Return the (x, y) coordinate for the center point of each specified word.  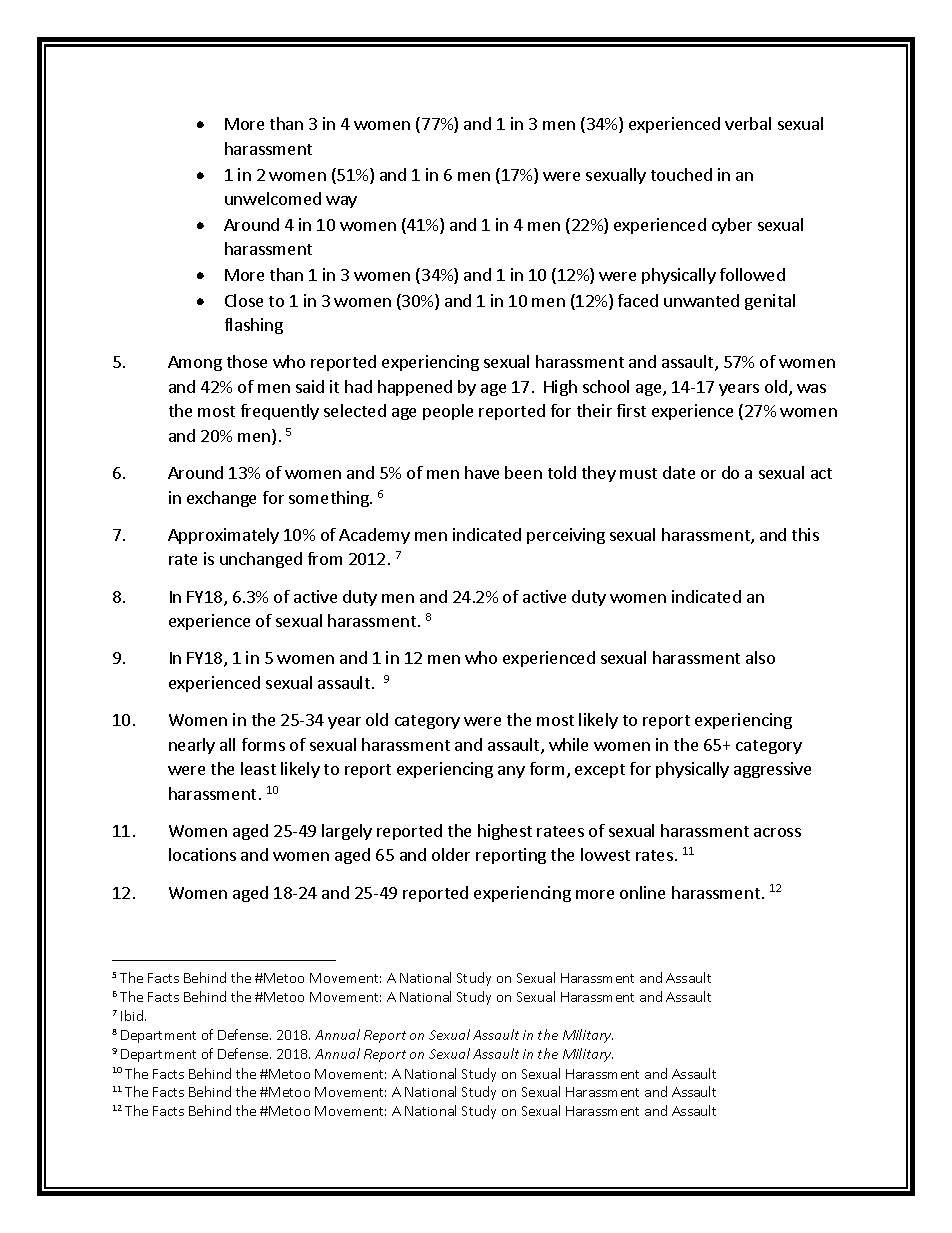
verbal (748, 123)
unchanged (261, 560)
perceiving (566, 536)
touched (681, 174)
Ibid (133, 1015)
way (341, 202)
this (805, 534)
